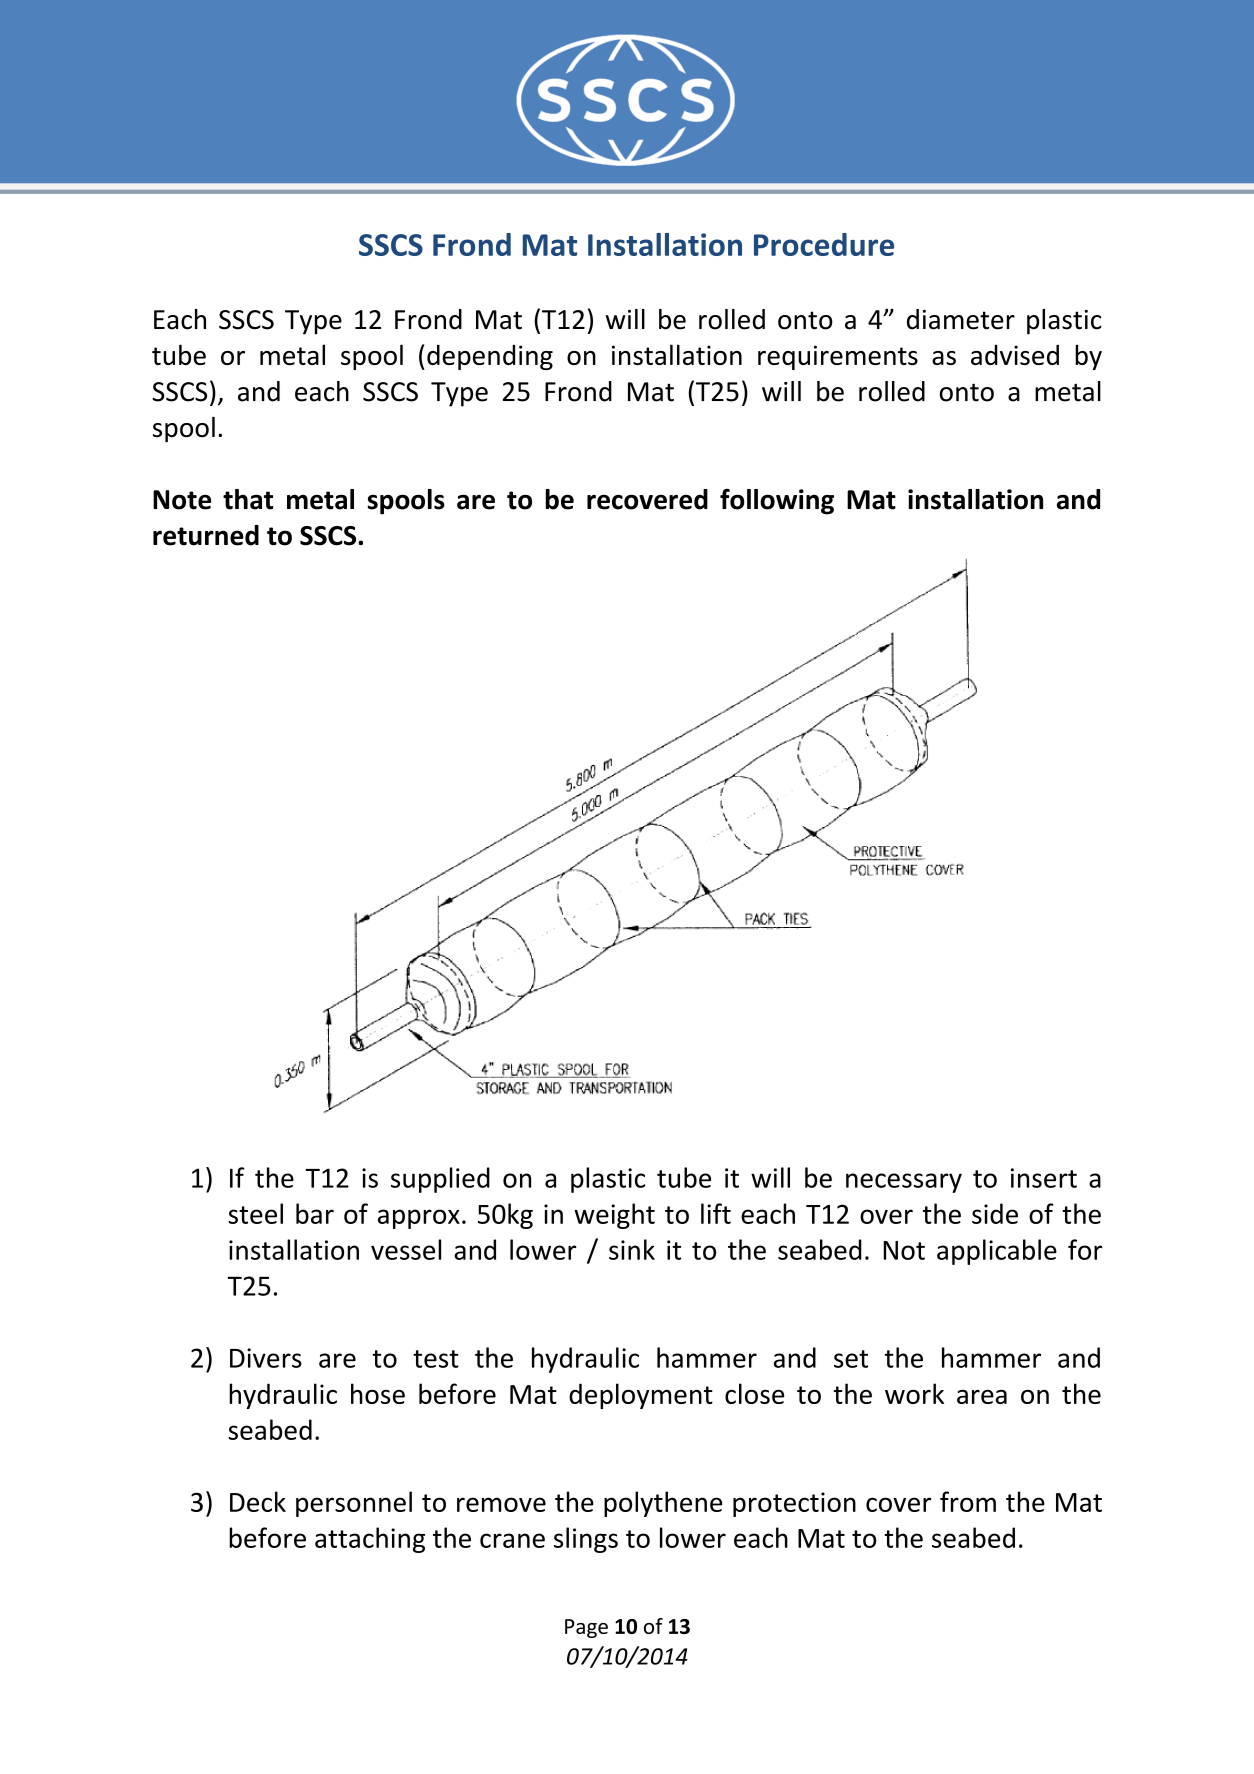 This screenshot has height=1774, width=1254. Describe the element at coordinates (490, 357) in the screenshot. I see `depending` at that location.
